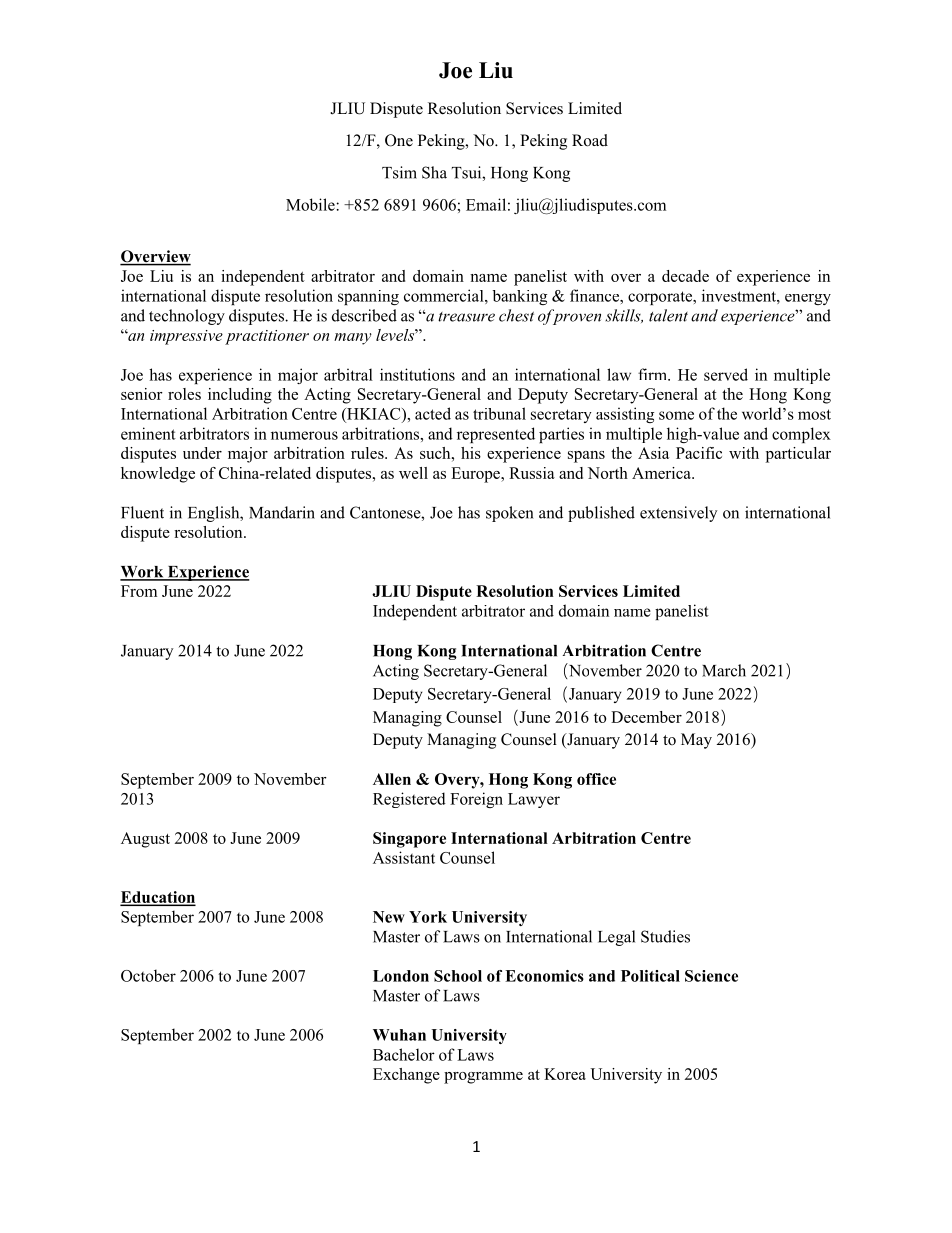 Image resolution: width=952 pixels, height=1233 pixels. I want to click on Sha, so click(434, 172).
